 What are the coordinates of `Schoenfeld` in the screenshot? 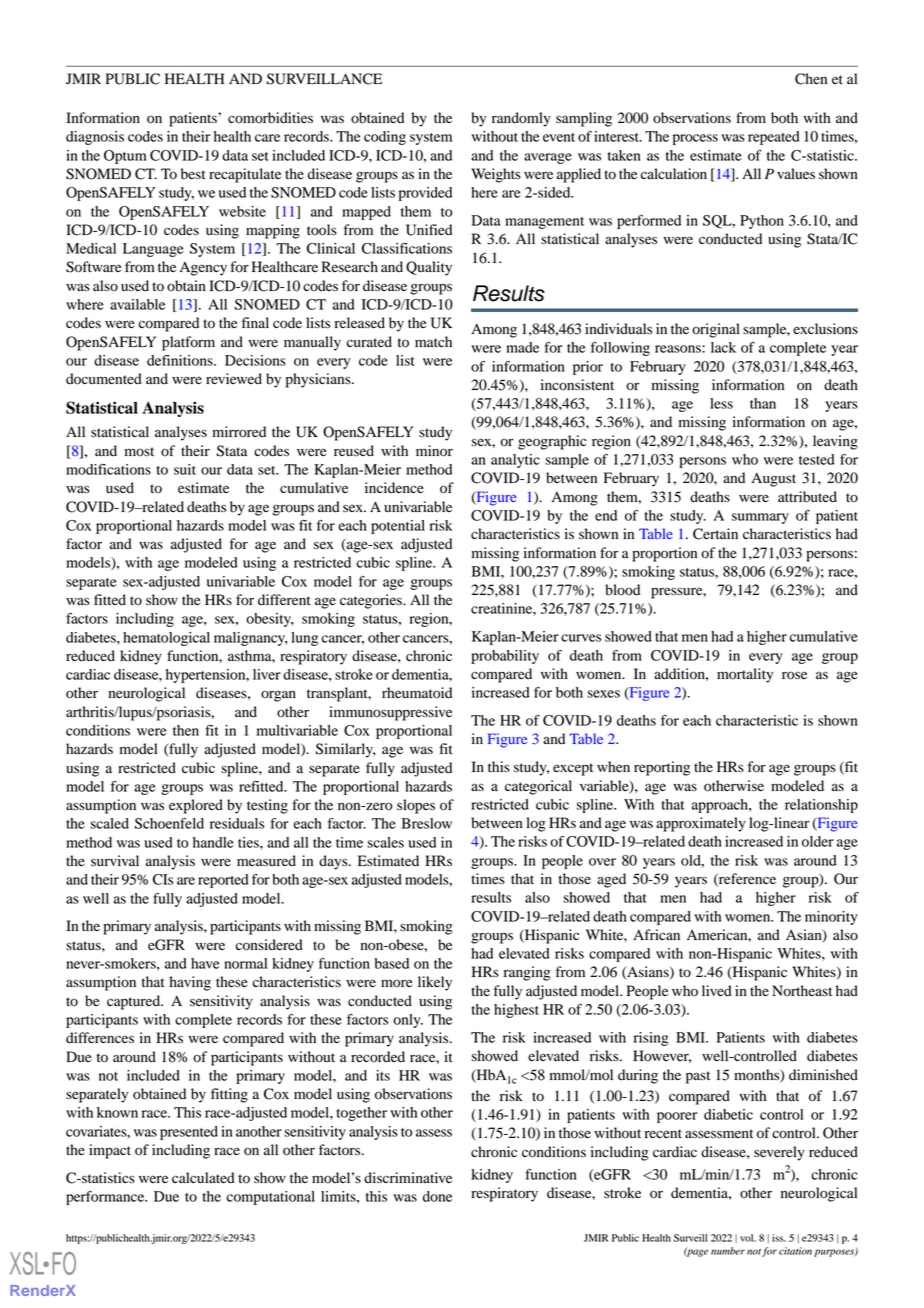 It's located at (169, 823).
